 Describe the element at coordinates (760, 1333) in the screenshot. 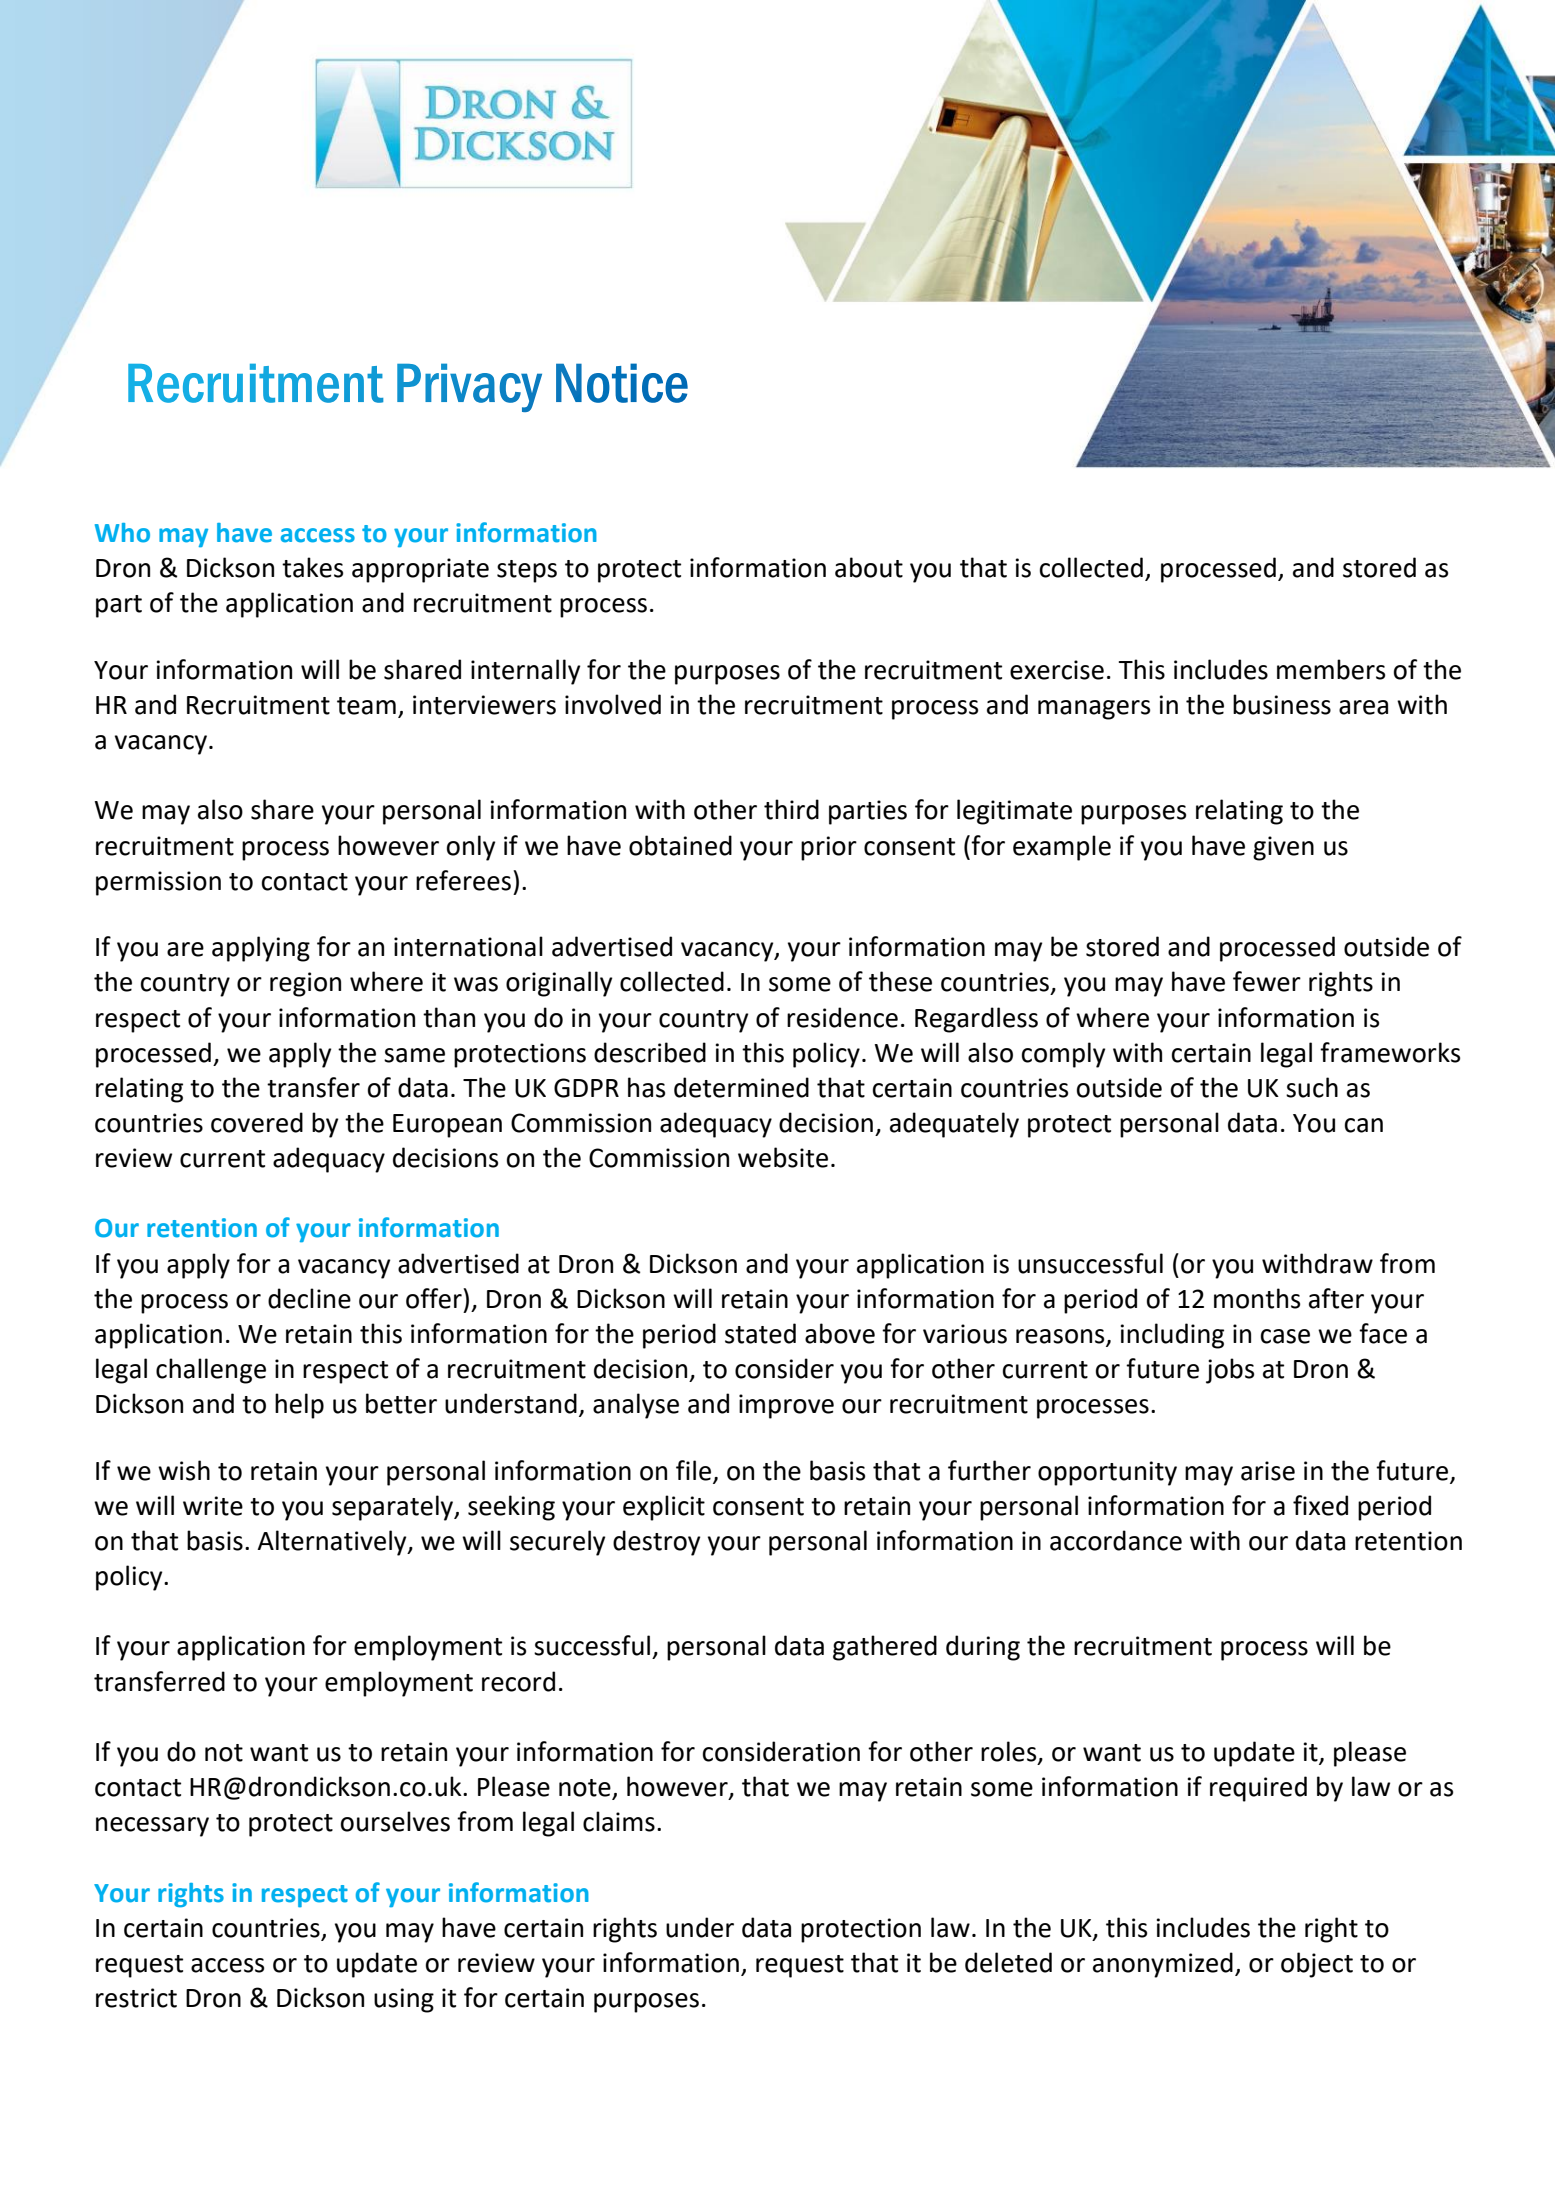

I see `stated` at that location.
